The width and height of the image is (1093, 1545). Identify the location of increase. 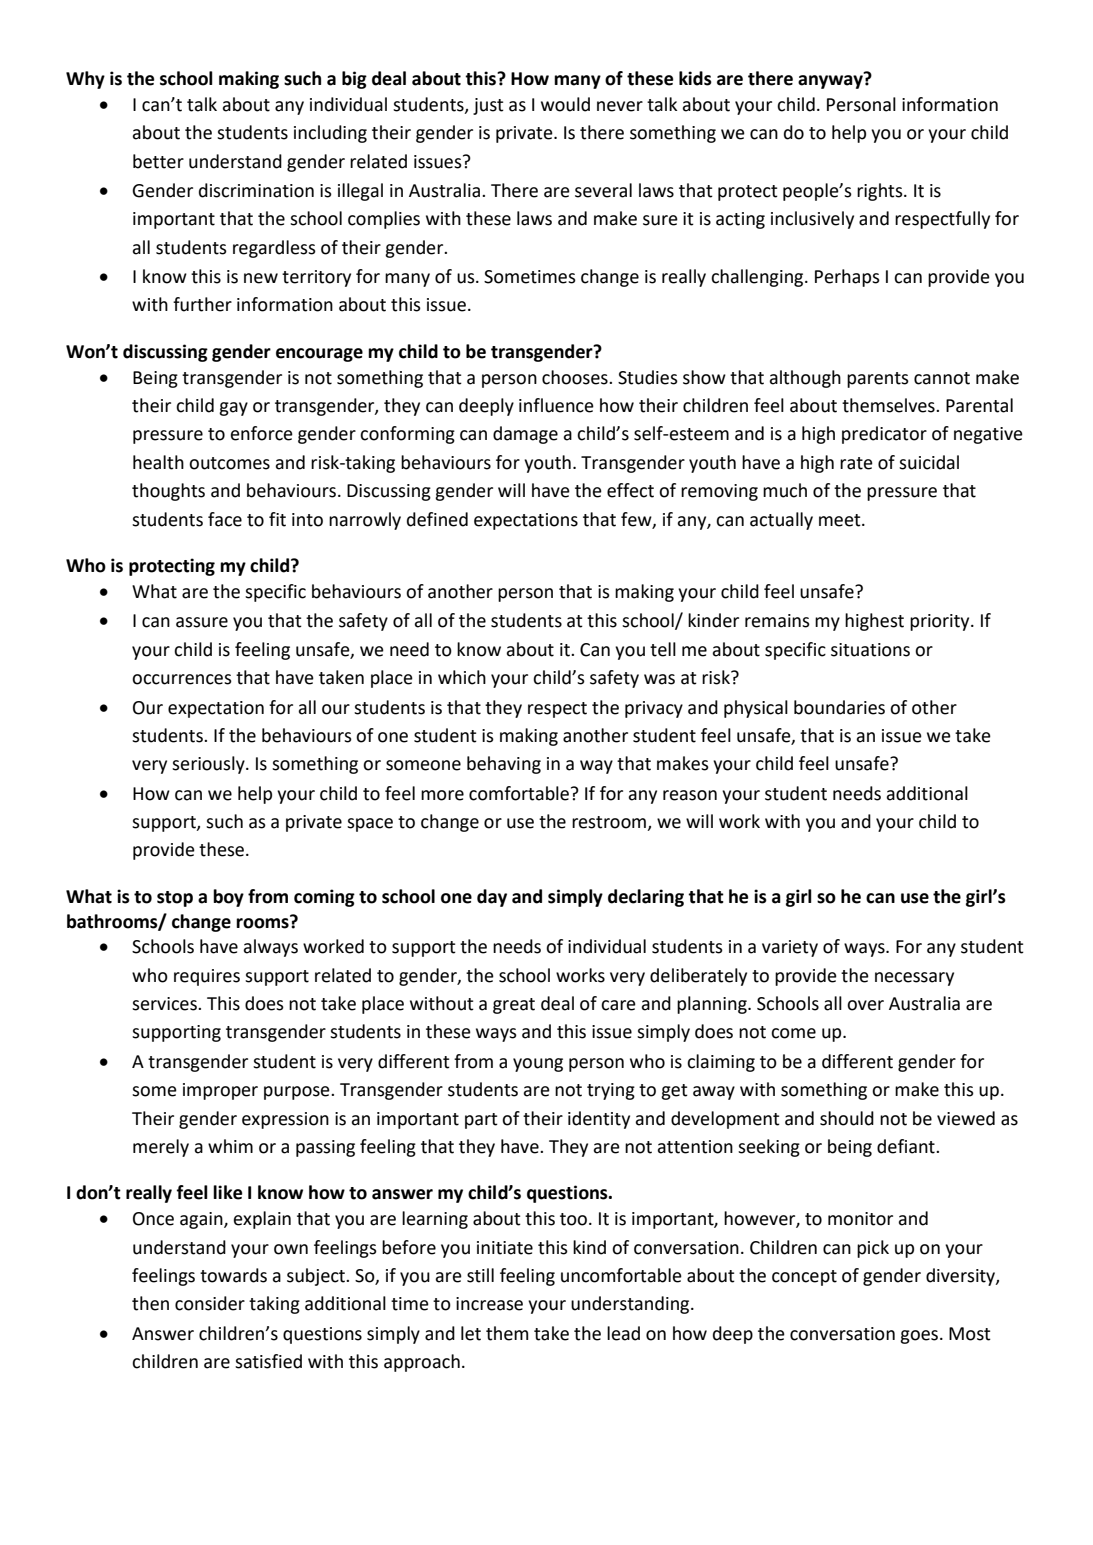
(489, 1304).
